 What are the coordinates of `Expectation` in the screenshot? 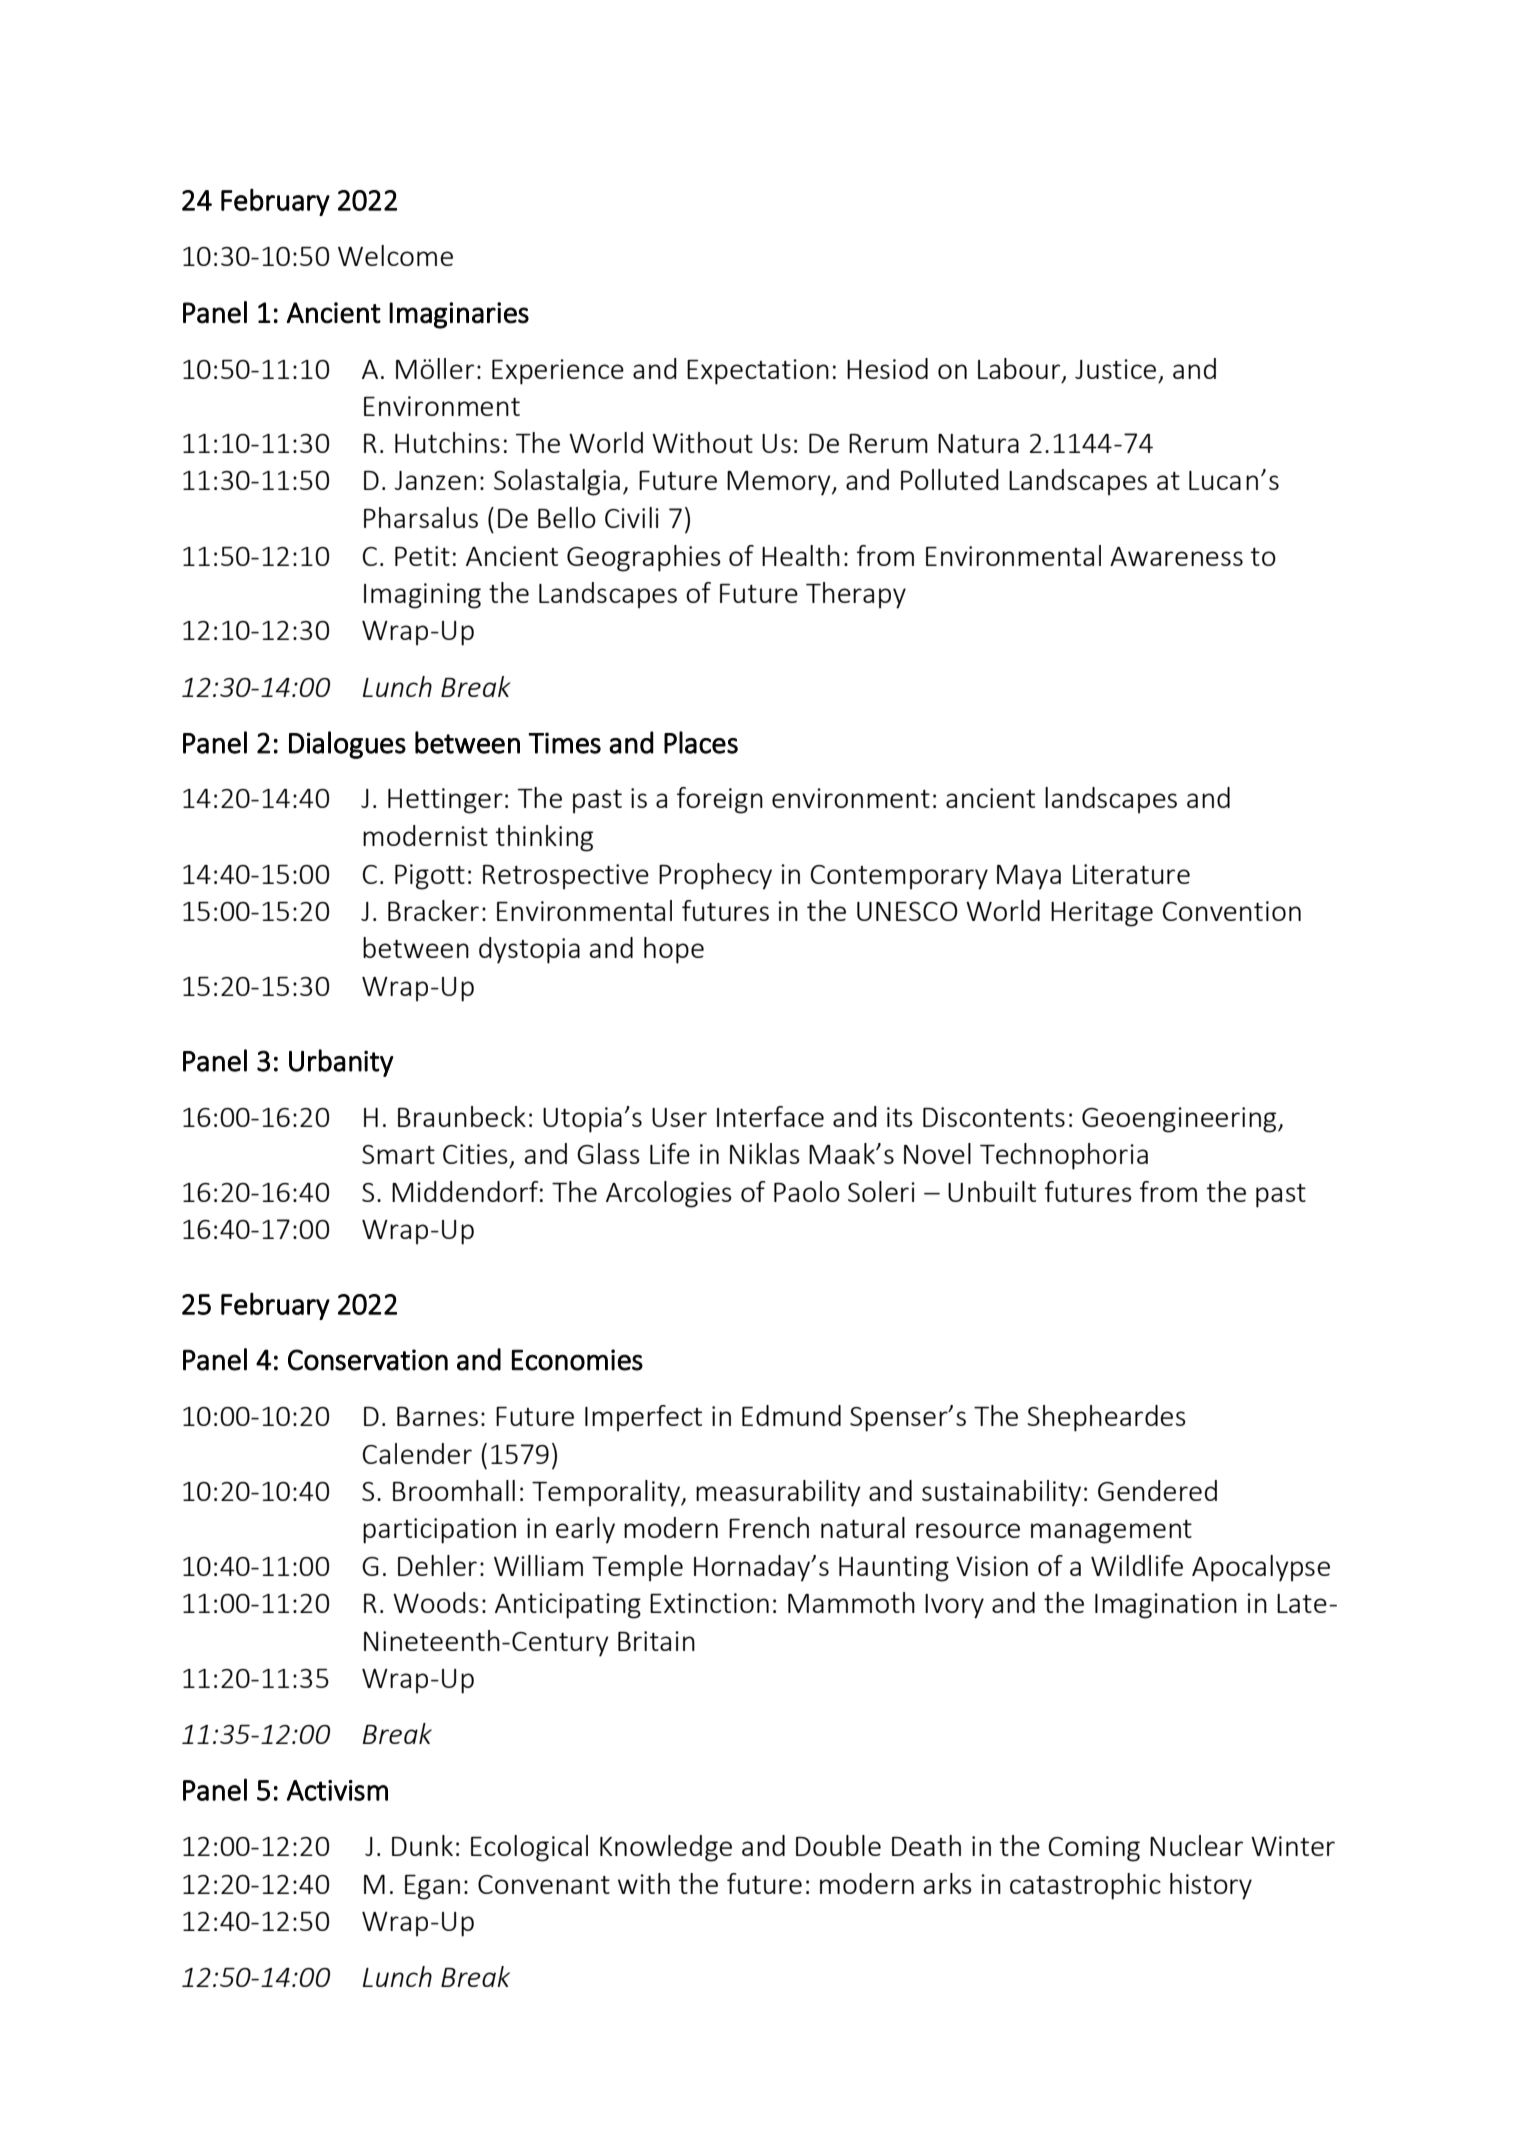 It's located at (758, 372).
